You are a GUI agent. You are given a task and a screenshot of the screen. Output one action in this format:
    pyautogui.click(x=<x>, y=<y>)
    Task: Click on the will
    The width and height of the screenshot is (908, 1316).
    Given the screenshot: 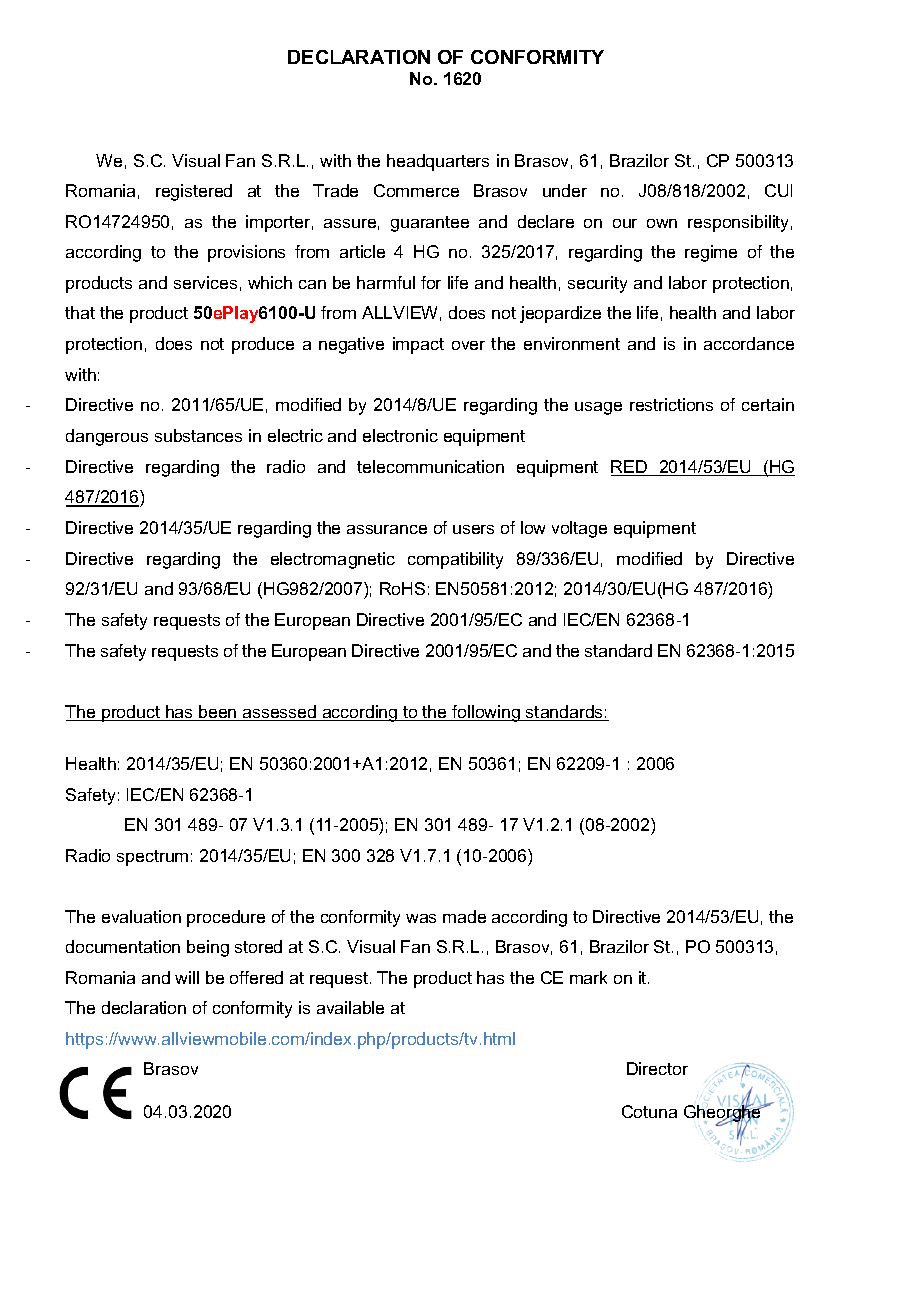 What is the action you would take?
    pyautogui.click(x=187, y=977)
